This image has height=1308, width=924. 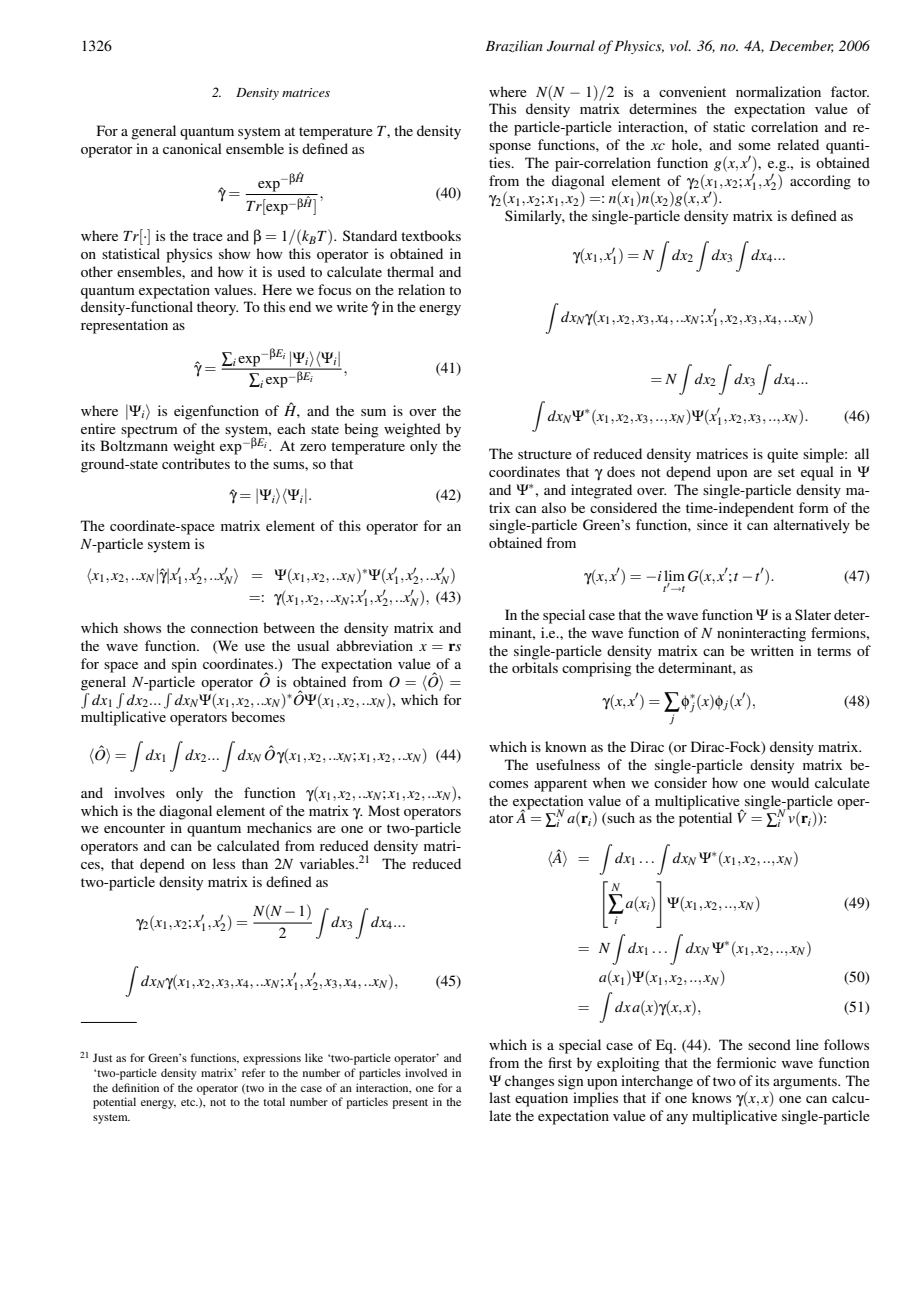 What do you see at coordinates (217, 308) in the image?
I see `theory` at bounding box center [217, 308].
